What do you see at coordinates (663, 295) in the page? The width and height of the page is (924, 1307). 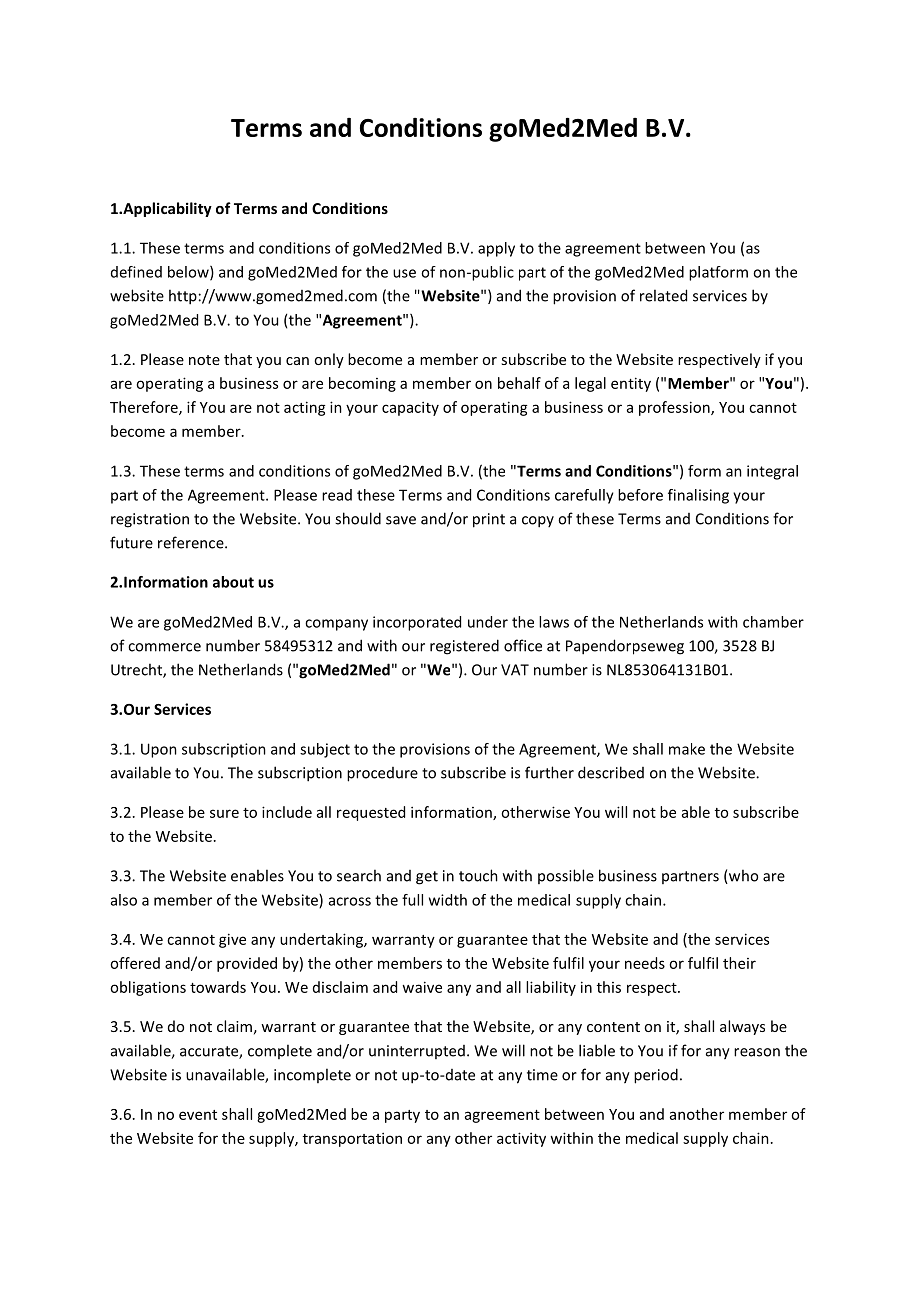 I see `related` at bounding box center [663, 295].
